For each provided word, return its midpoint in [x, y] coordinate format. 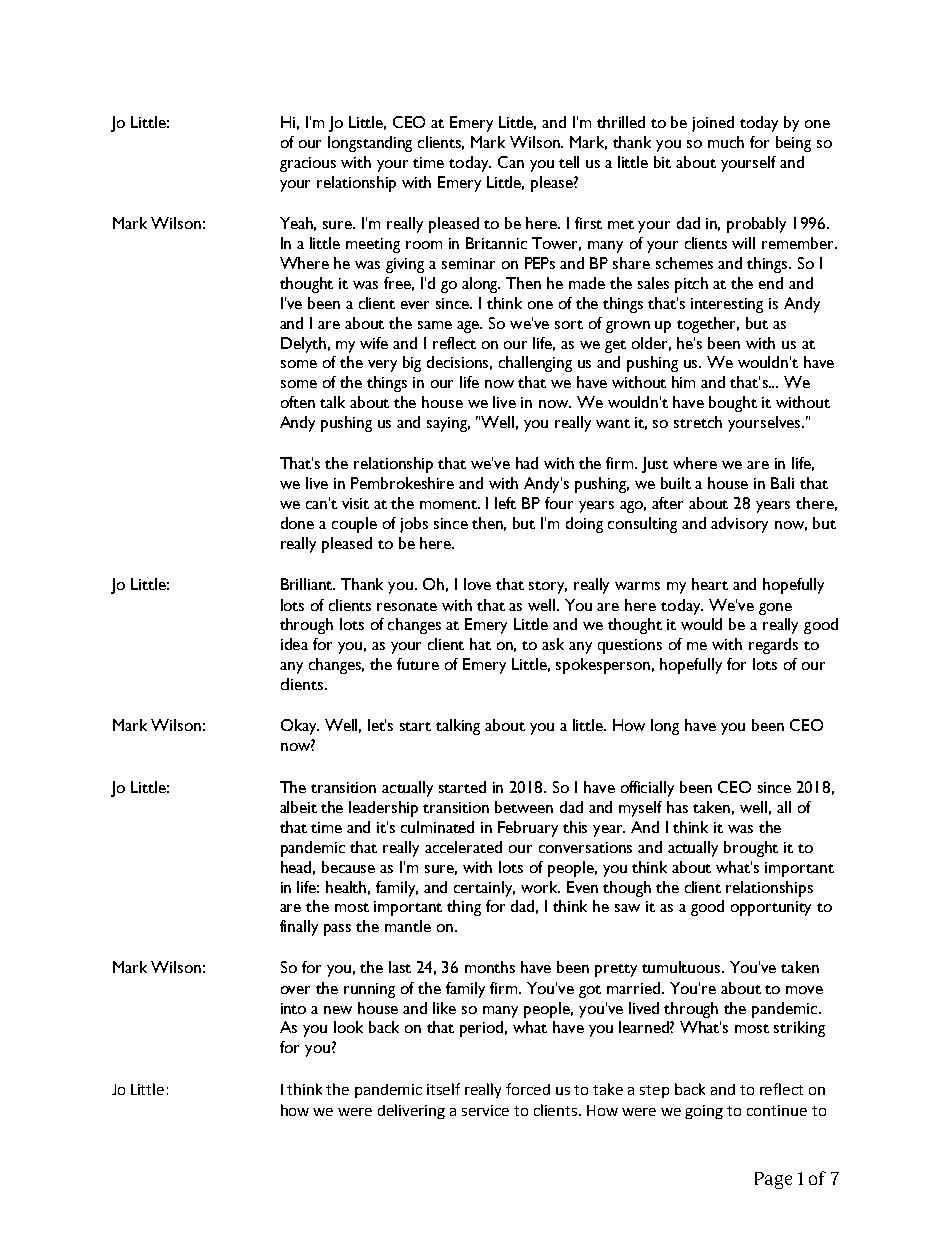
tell [569, 162]
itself [443, 1089]
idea [294, 644]
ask [553, 644]
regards [773, 646]
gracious [308, 164]
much [726, 142]
